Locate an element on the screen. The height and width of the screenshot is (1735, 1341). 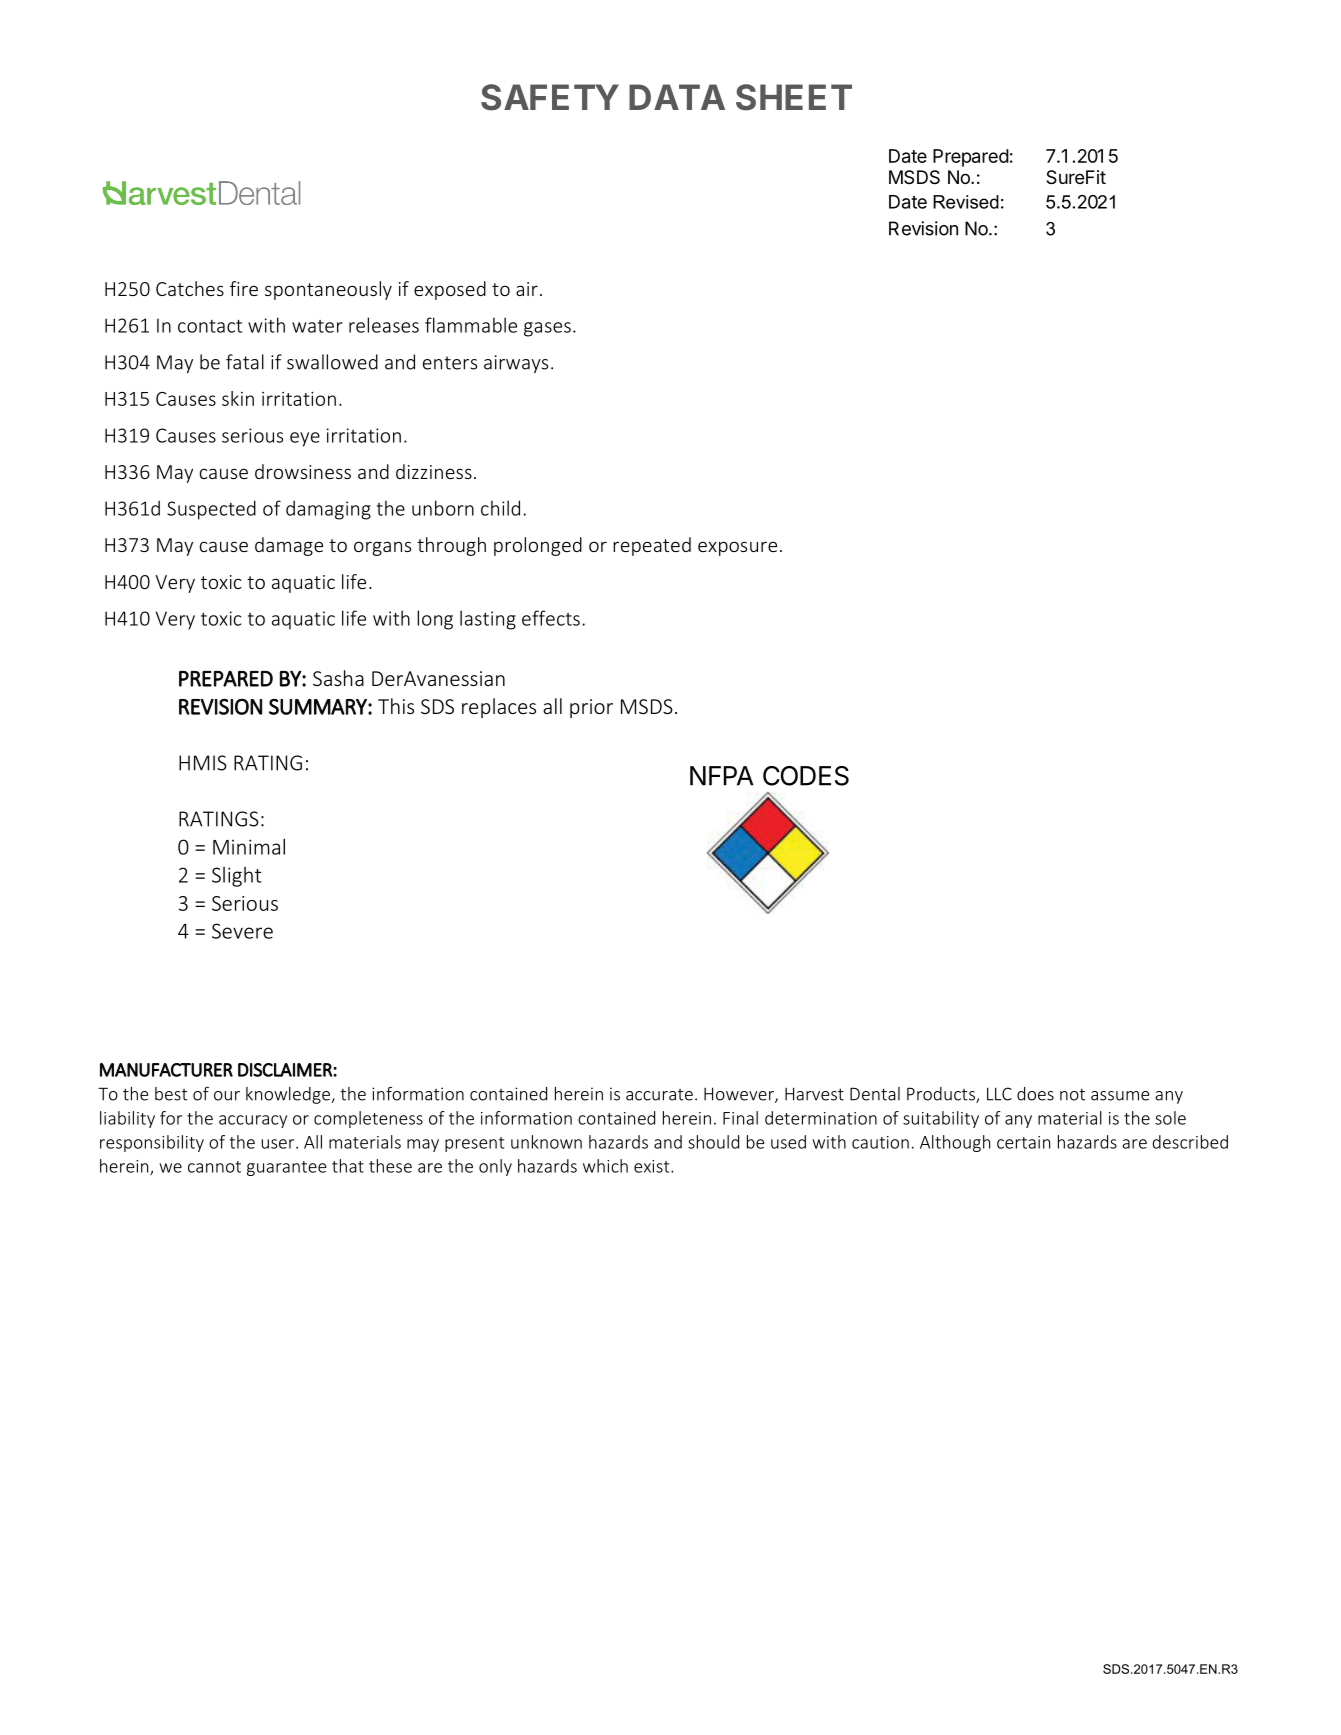
exposure is located at coordinates (737, 548).
